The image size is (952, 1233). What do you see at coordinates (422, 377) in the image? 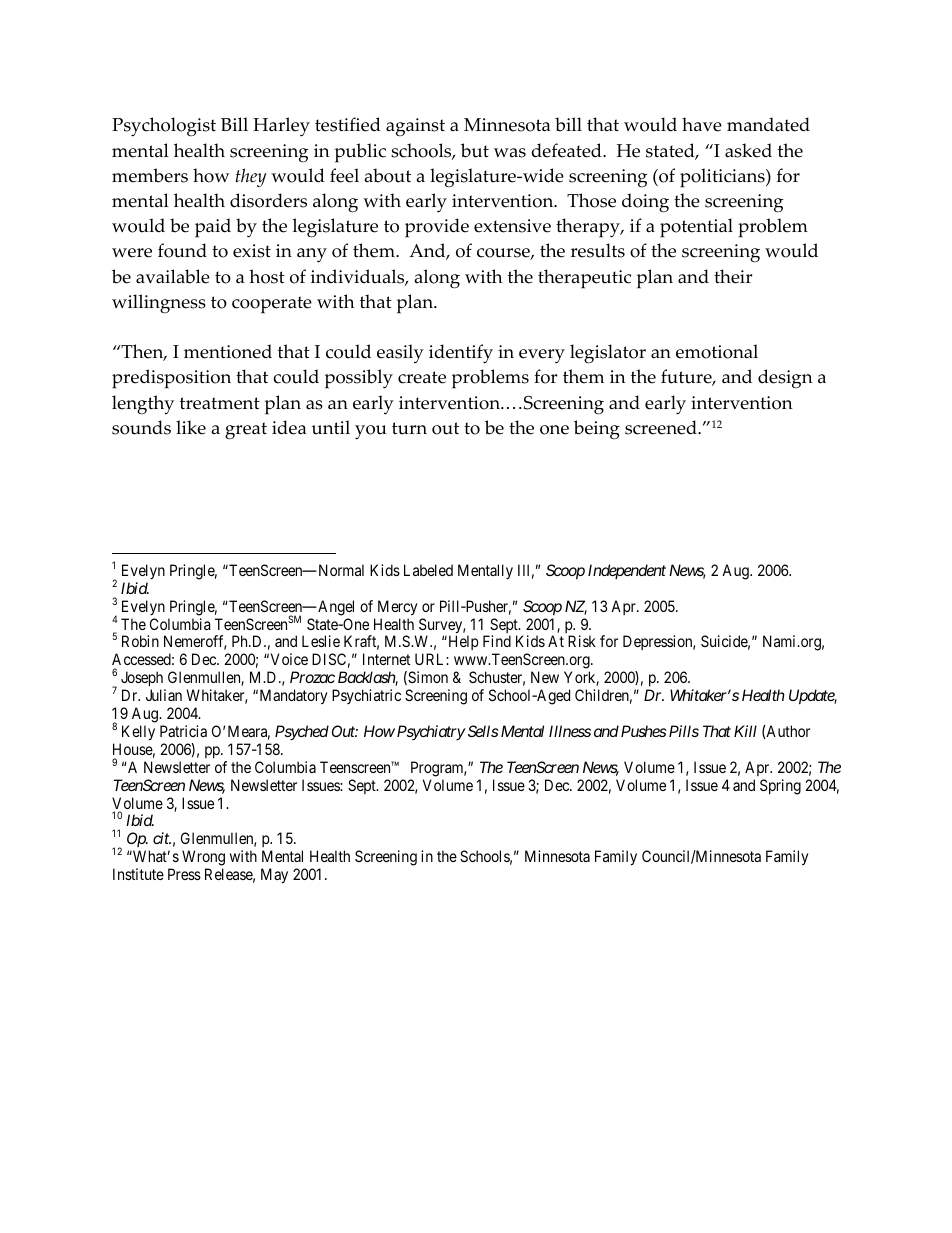
I see `create` at bounding box center [422, 377].
